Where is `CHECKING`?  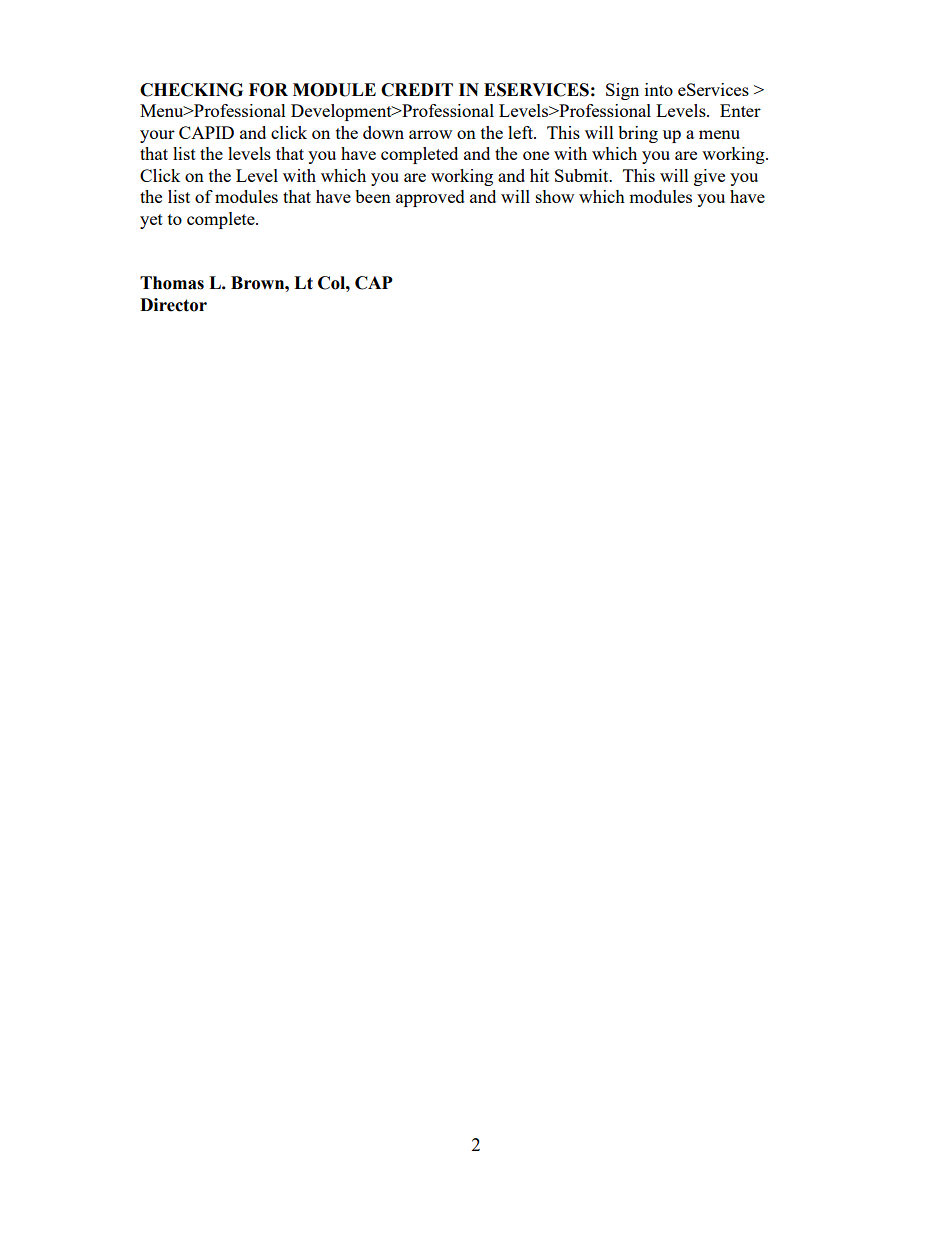 CHECKING is located at coordinates (191, 90).
